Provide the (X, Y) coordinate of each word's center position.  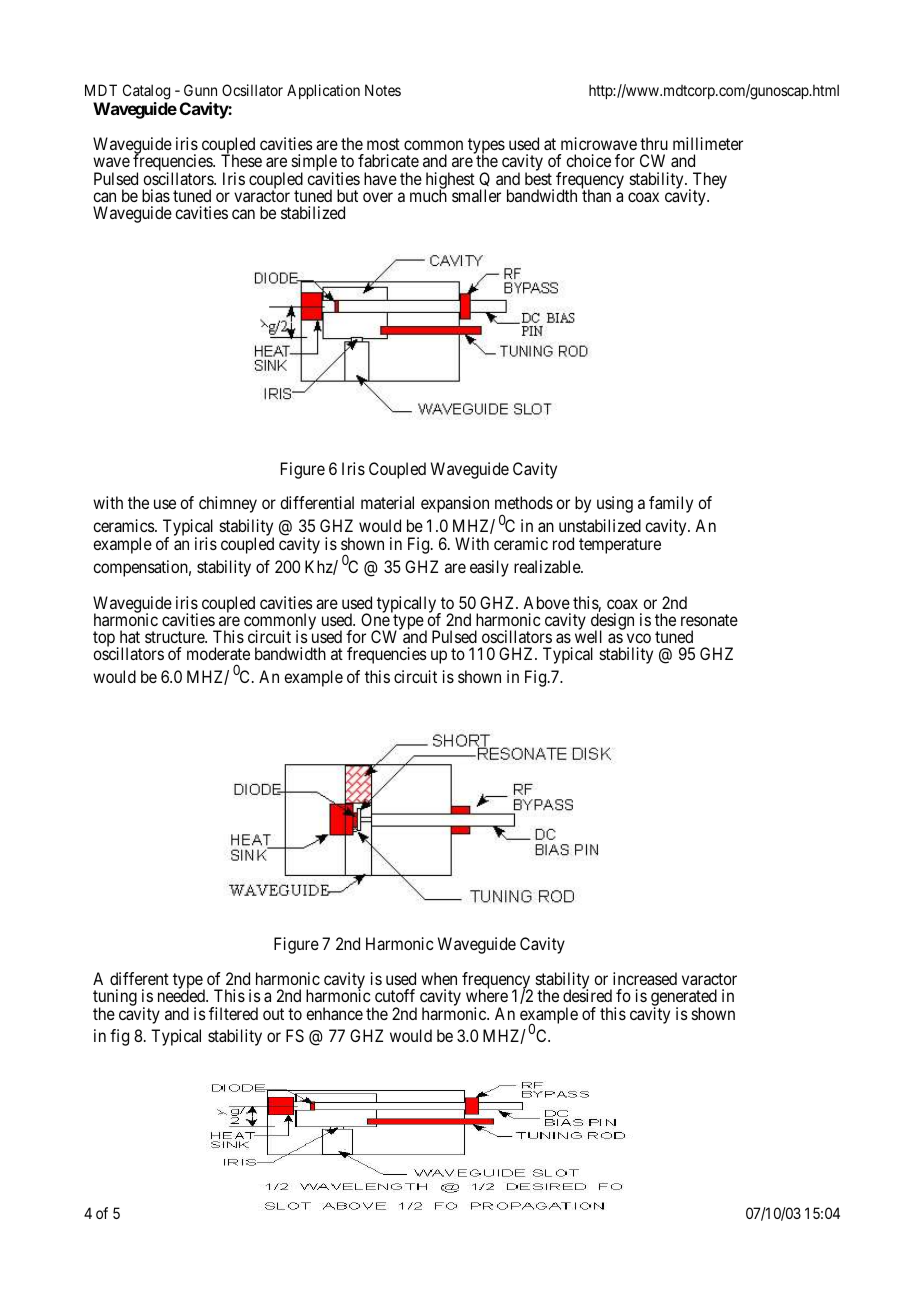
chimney (228, 504)
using (615, 504)
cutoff (395, 995)
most (383, 144)
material (387, 502)
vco (639, 638)
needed (182, 995)
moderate (218, 653)
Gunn (200, 90)
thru (654, 143)
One (375, 619)
